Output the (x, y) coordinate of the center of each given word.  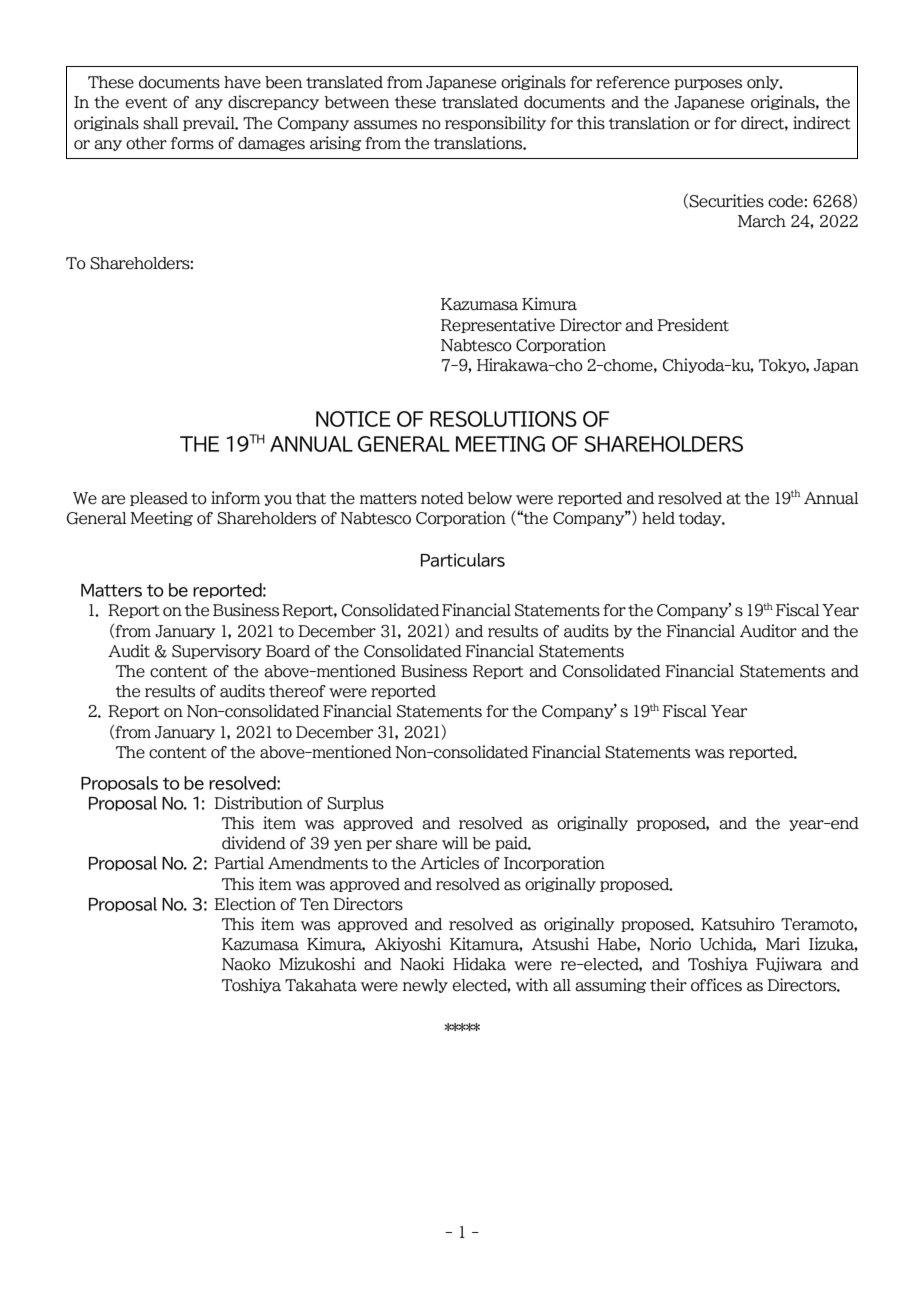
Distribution (258, 803)
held (658, 518)
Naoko (246, 964)
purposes (708, 84)
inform (235, 498)
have (242, 82)
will (455, 842)
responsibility (495, 123)
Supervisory (217, 651)
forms (192, 143)
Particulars (463, 560)
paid (512, 843)
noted (442, 498)
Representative (498, 325)
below (489, 498)
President (693, 325)
